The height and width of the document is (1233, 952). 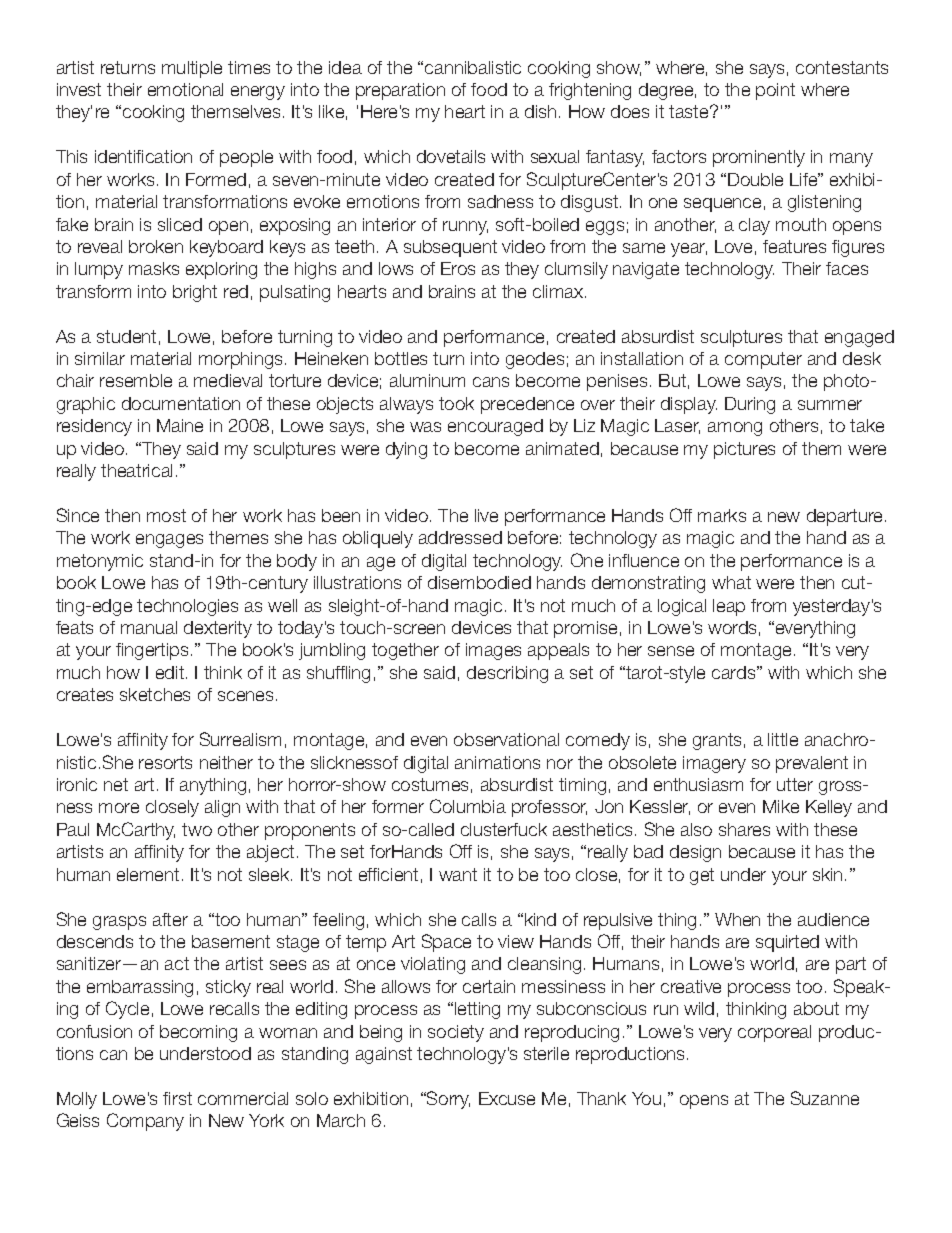 What do you see at coordinates (473, 67) in the document?
I see `cannibalistic` at bounding box center [473, 67].
